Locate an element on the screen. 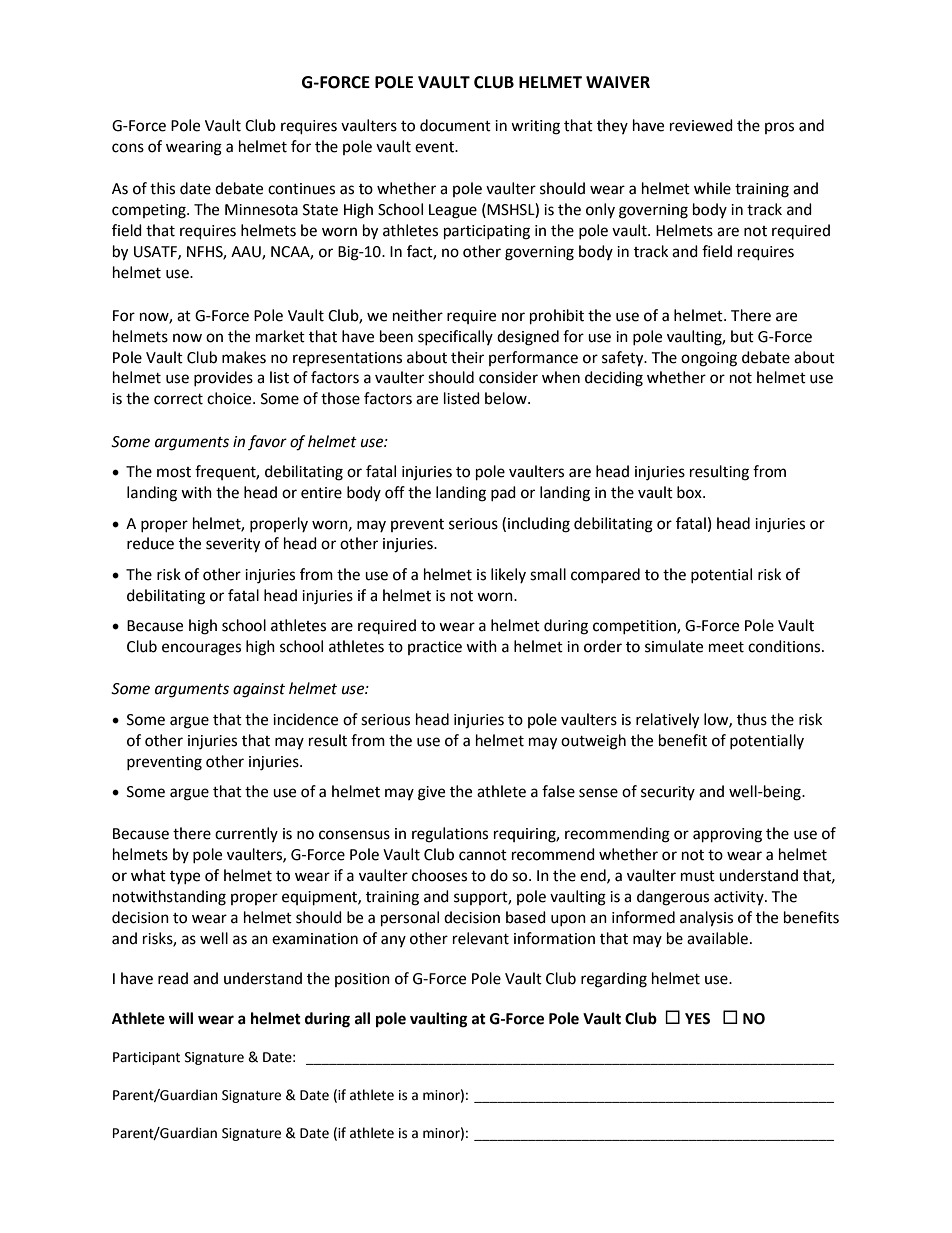  will is located at coordinates (181, 1018).
